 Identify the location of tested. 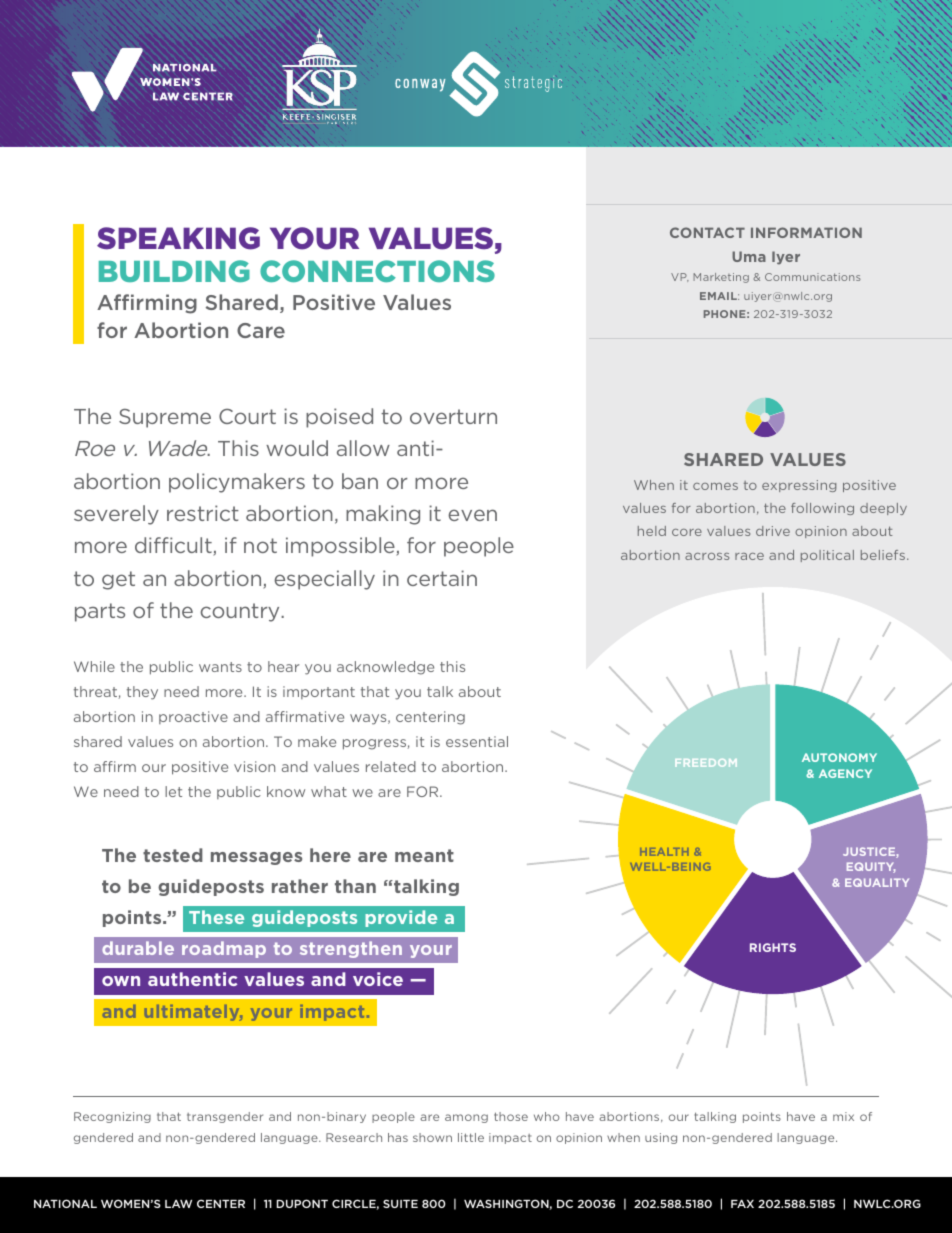
(173, 855).
